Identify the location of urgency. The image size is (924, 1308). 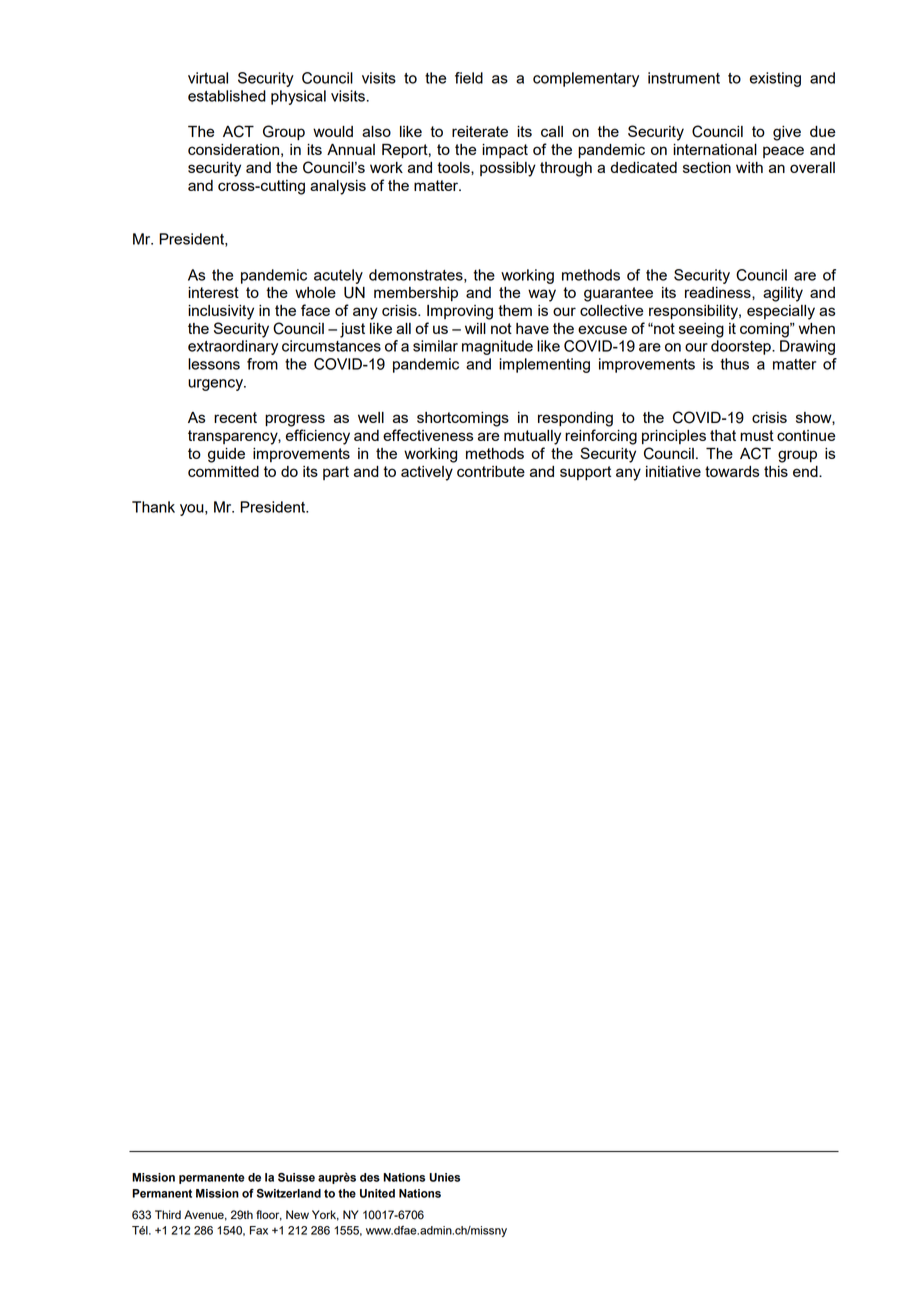
(216, 385).
